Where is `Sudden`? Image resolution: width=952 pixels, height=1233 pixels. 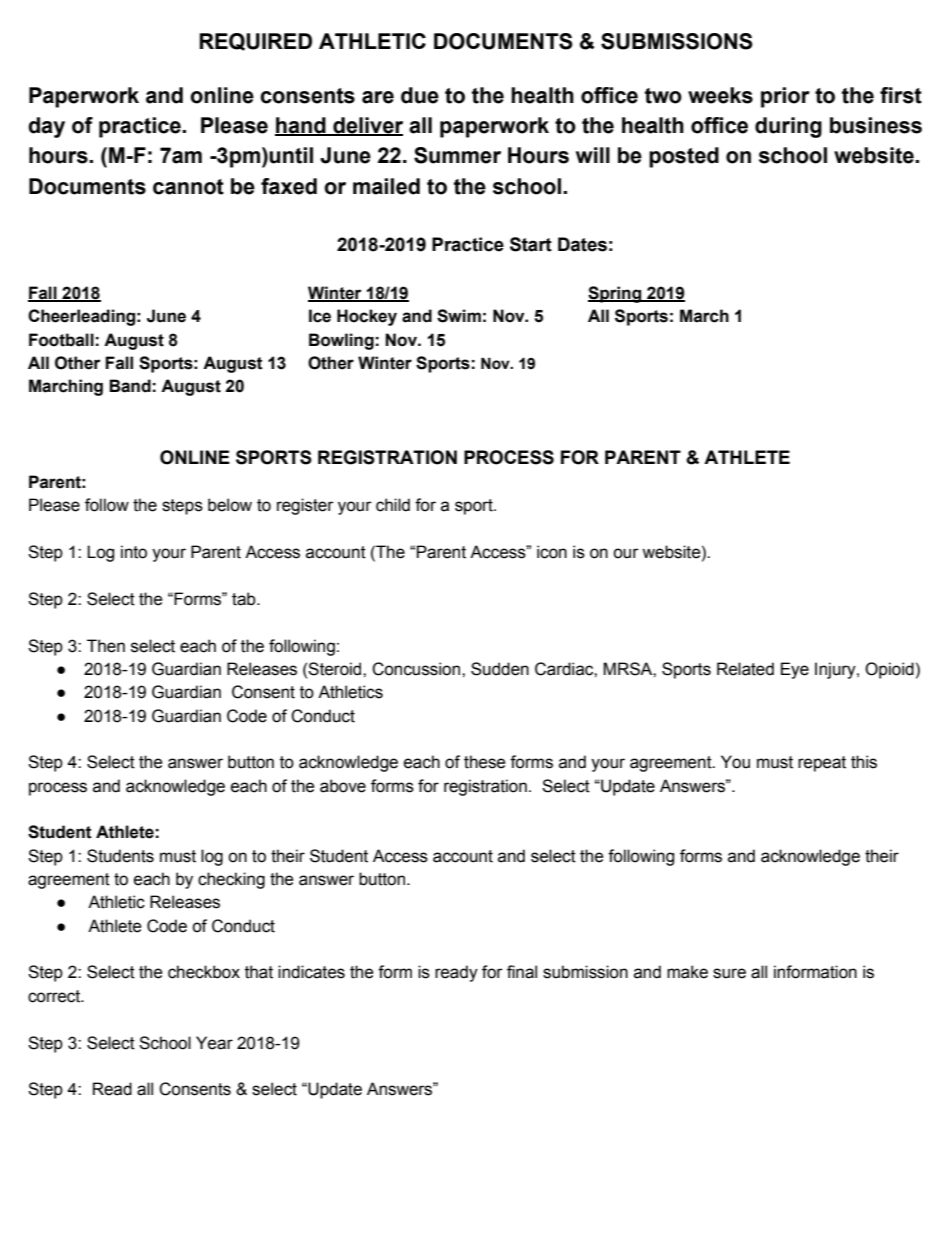 Sudden is located at coordinates (500, 669).
